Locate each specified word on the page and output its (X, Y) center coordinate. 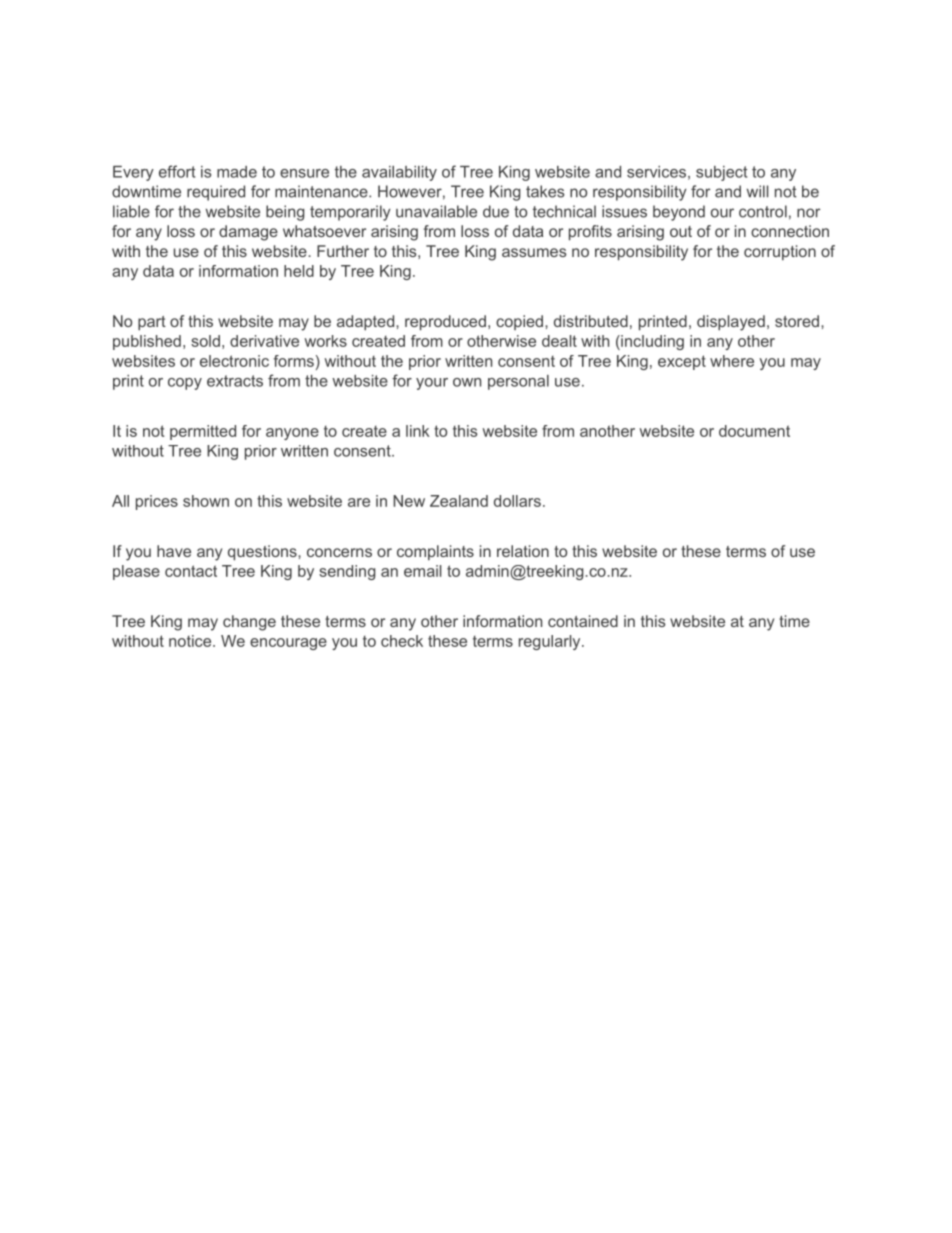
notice (191, 641)
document (754, 431)
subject (721, 173)
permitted (203, 432)
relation (523, 551)
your (432, 384)
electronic (234, 361)
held (299, 271)
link (418, 431)
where (732, 361)
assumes (534, 252)
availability (399, 173)
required (216, 193)
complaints (435, 552)
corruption (780, 252)
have (174, 551)
